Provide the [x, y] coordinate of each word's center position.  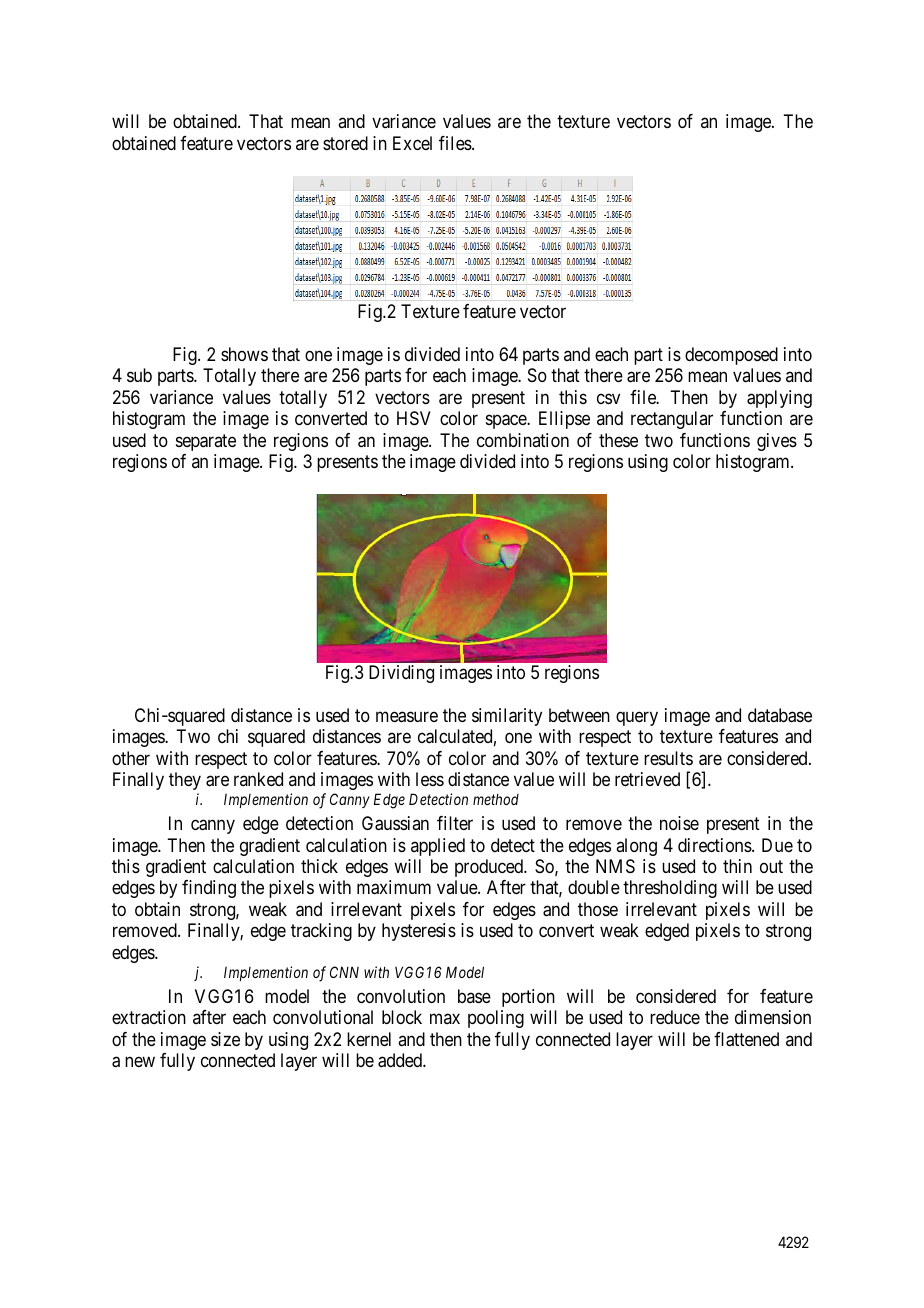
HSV [414, 418]
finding [209, 889]
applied [438, 847]
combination [523, 440]
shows [244, 354]
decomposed [731, 356]
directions [715, 845]
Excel [412, 143]
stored [345, 143]
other [131, 758]
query [637, 718]
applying [779, 399]
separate [206, 442]
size [225, 1039]
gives [777, 442]
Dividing [401, 674]
